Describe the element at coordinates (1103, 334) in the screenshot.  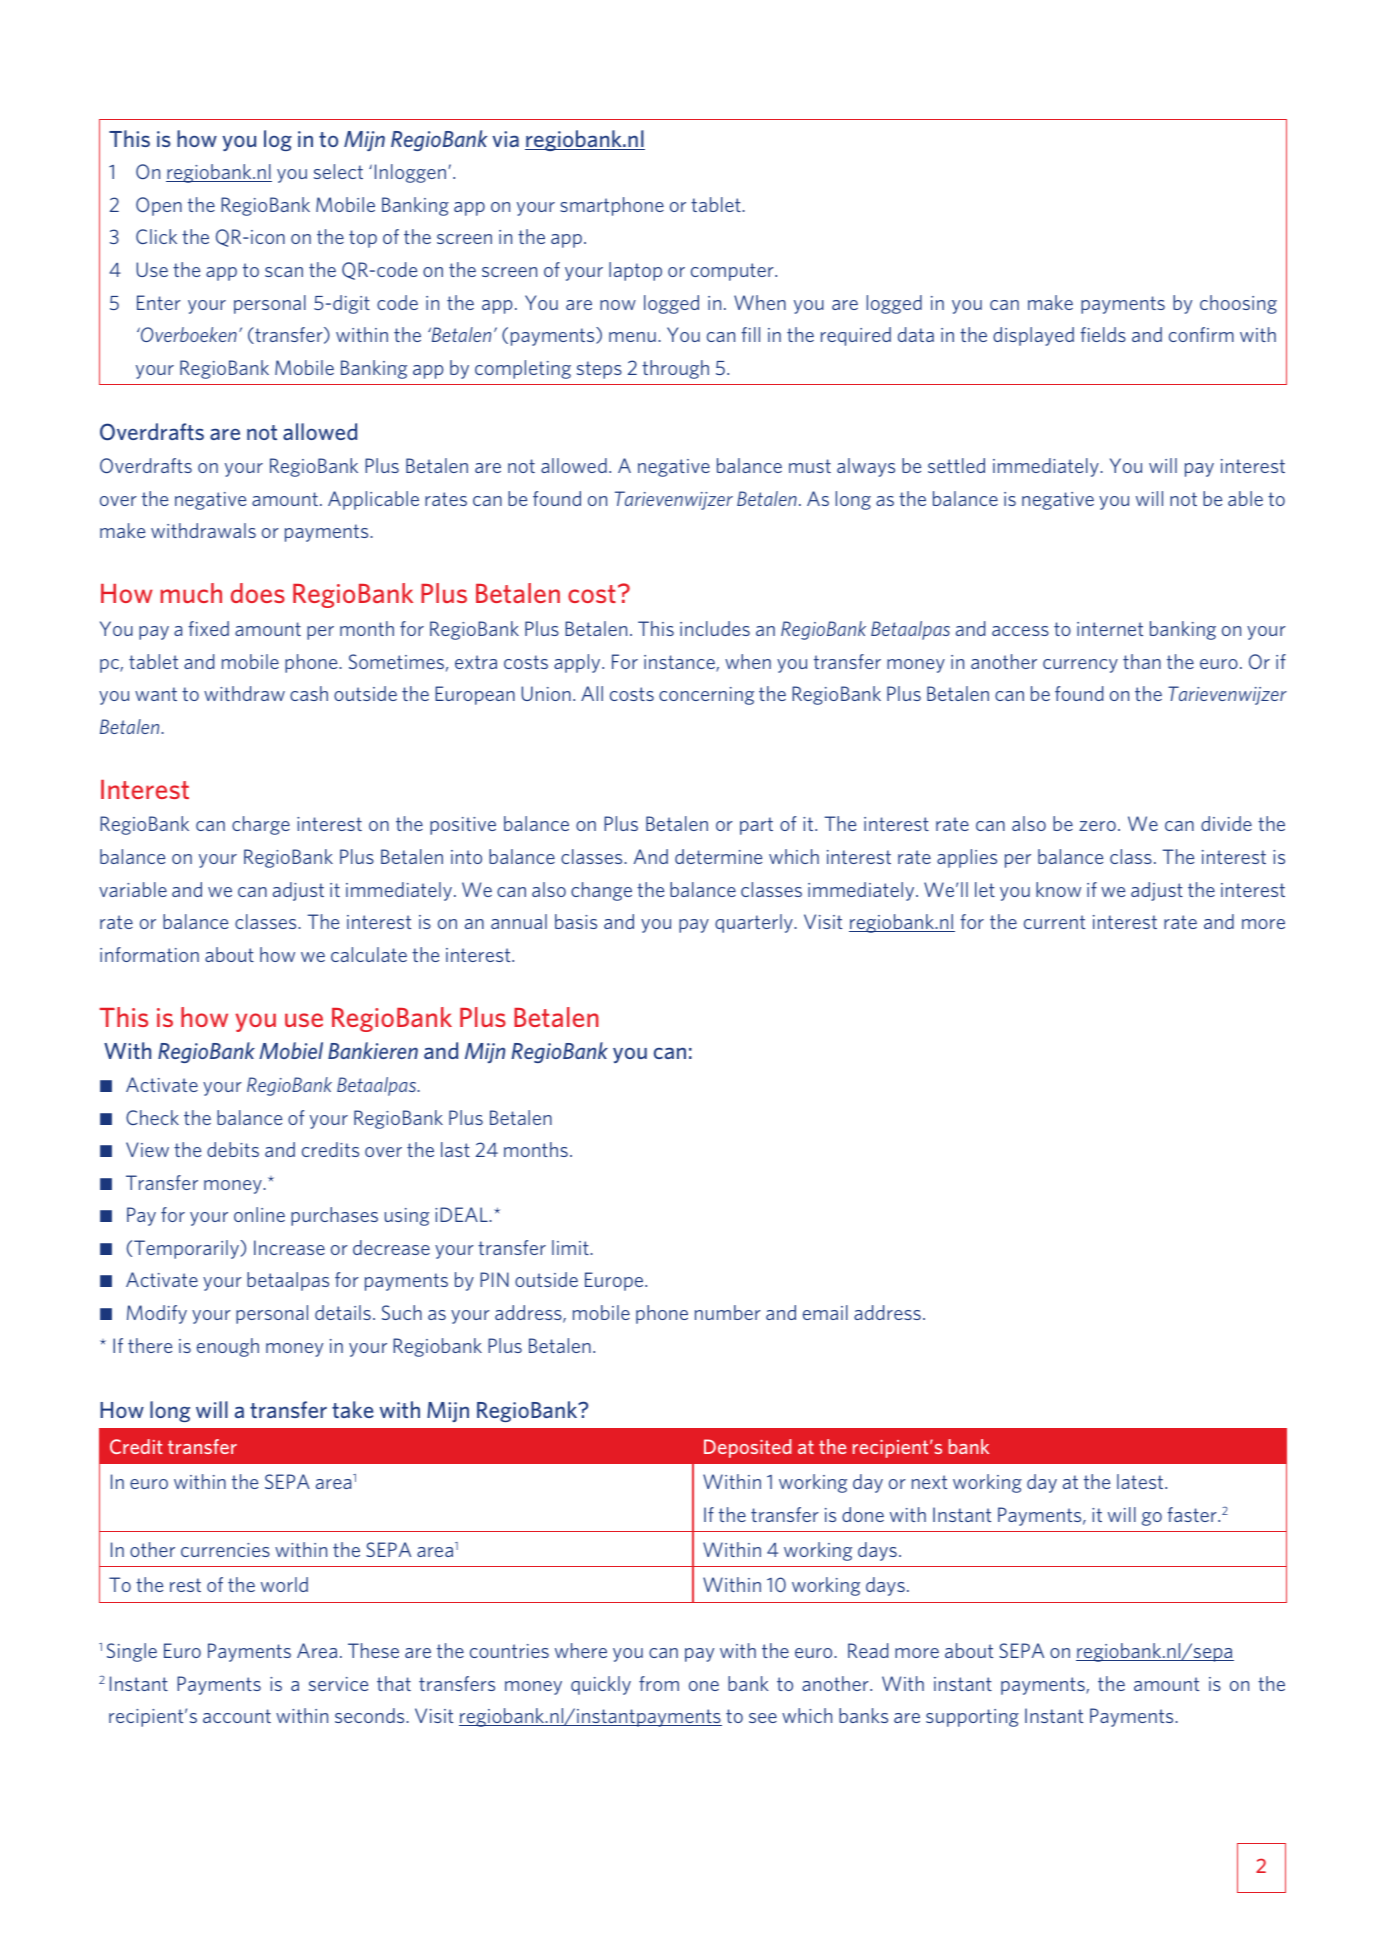
I see `fields` at that location.
